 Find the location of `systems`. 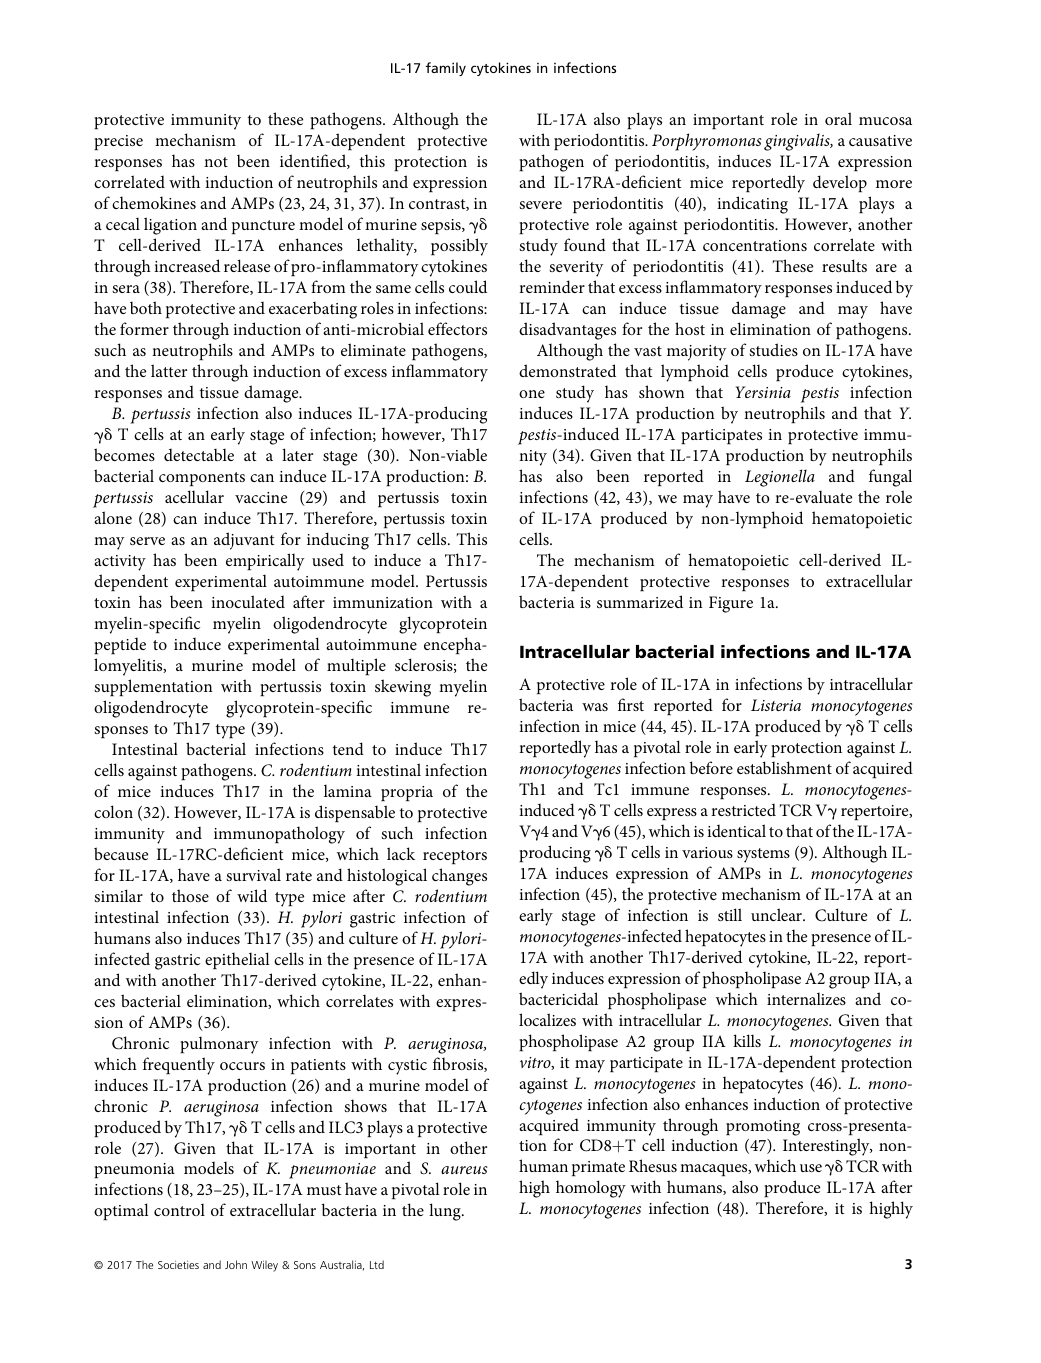

systems is located at coordinates (763, 855).
